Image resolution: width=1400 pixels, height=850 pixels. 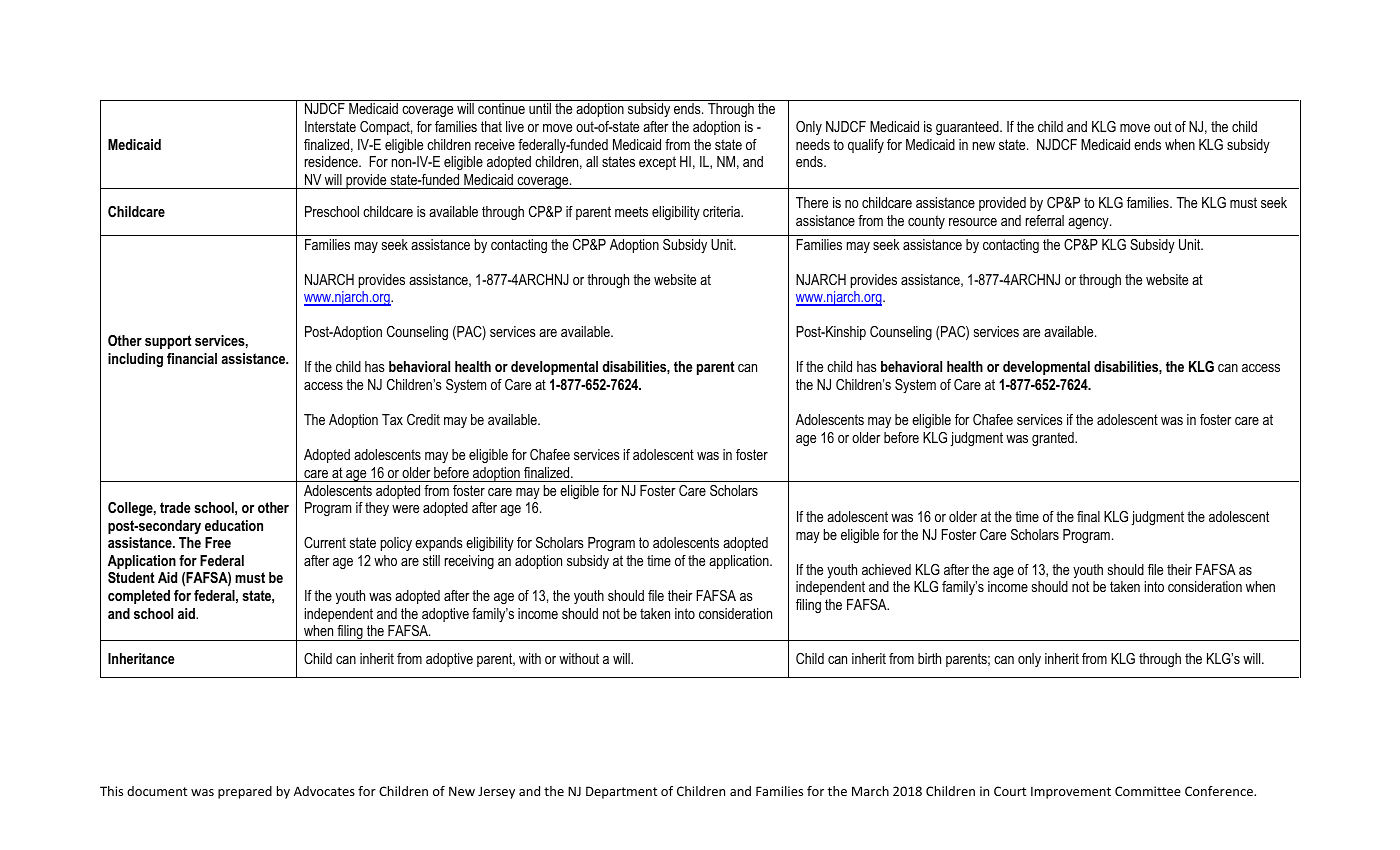 What do you see at coordinates (332, 161) in the screenshot?
I see `residence` at bounding box center [332, 161].
